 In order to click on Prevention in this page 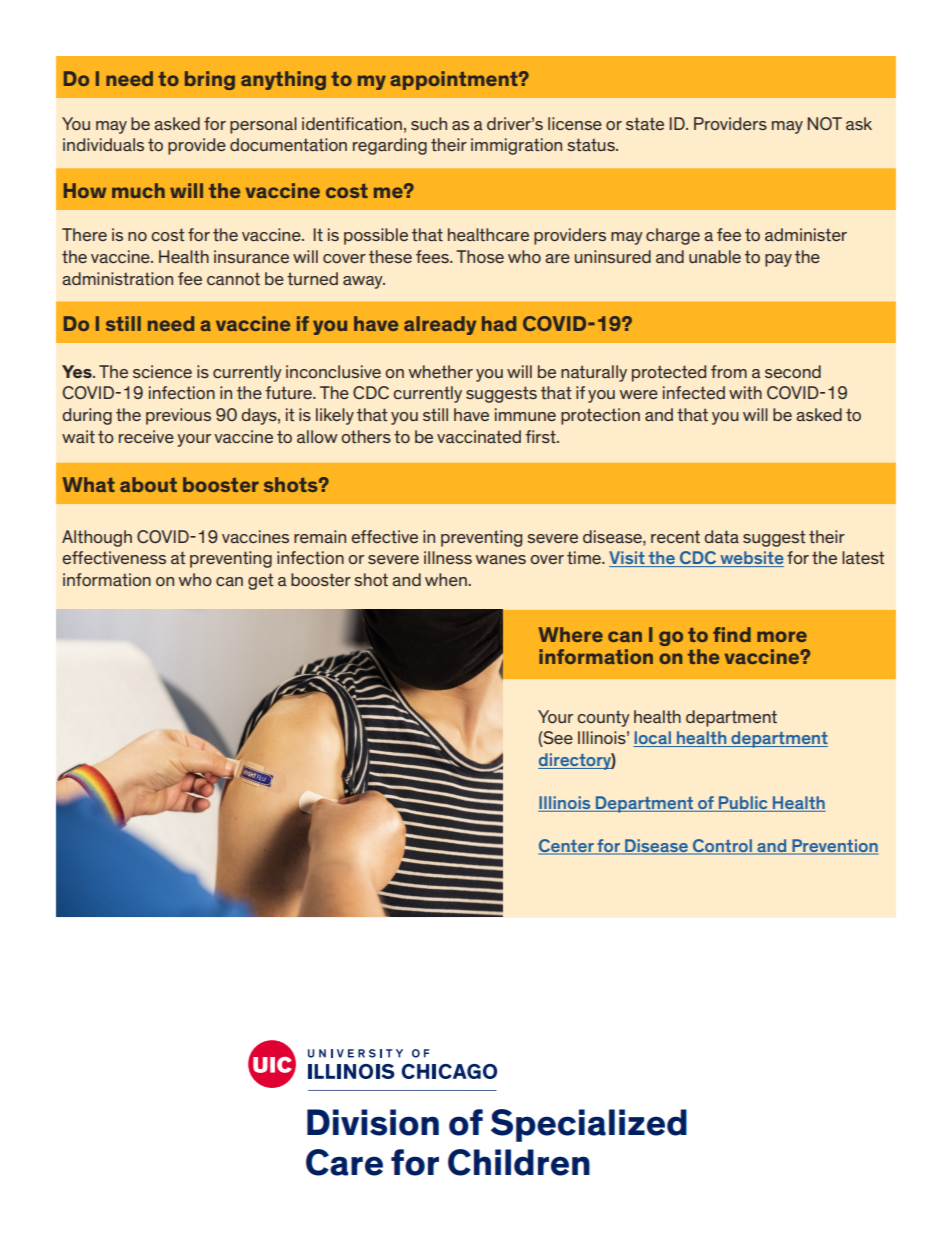, I will do `click(834, 846)`.
